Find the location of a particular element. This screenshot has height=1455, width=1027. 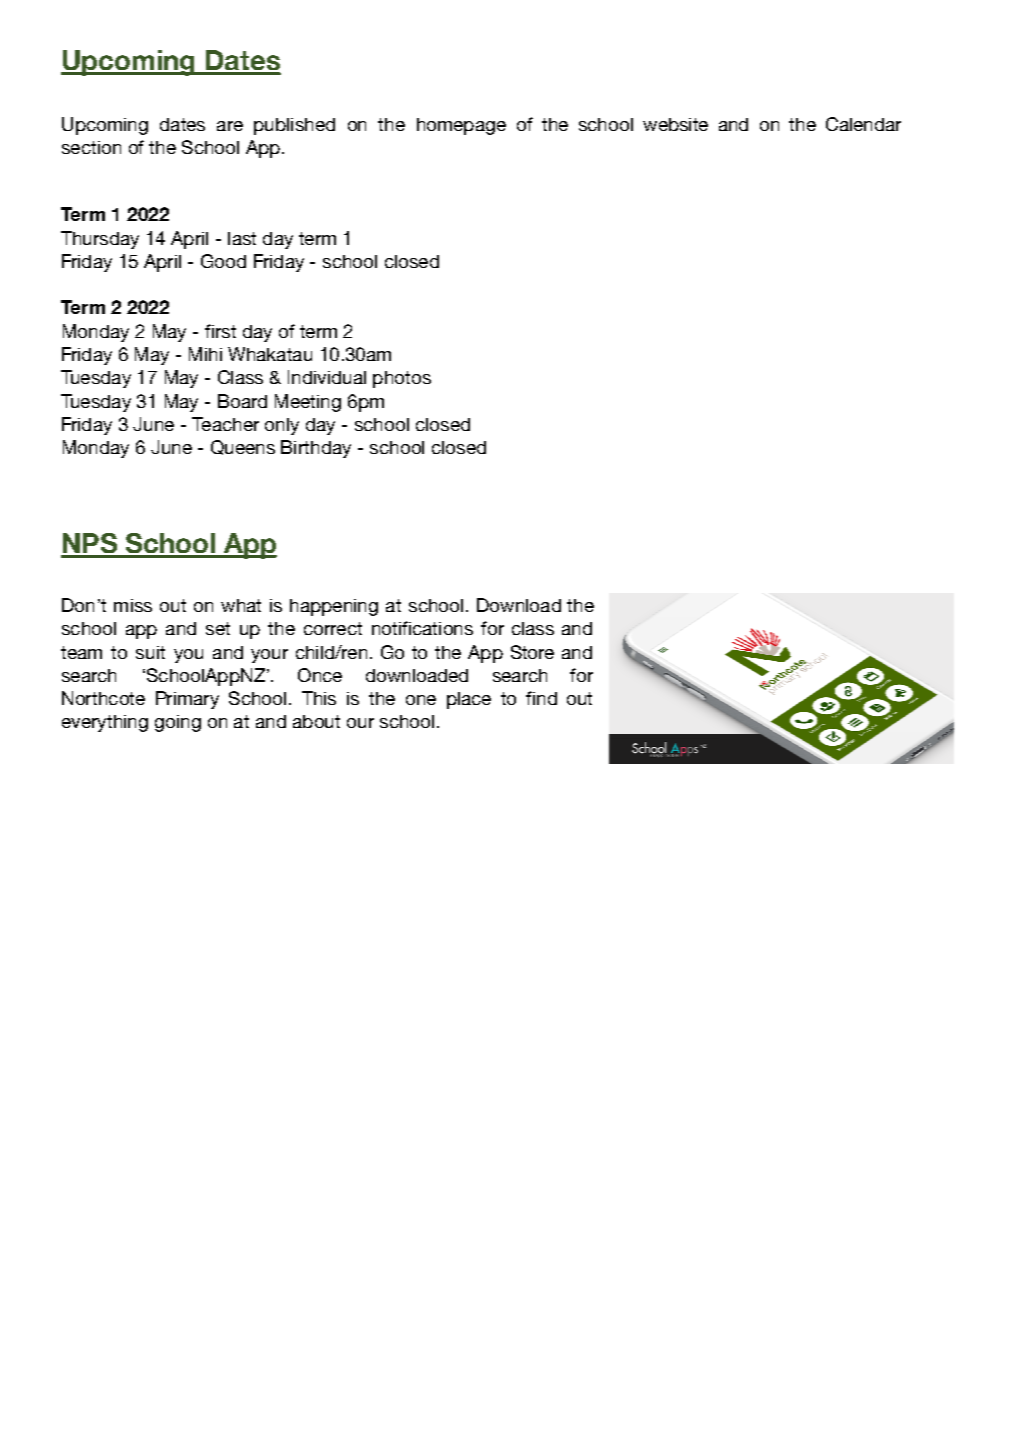

section is located at coordinates (91, 147).
